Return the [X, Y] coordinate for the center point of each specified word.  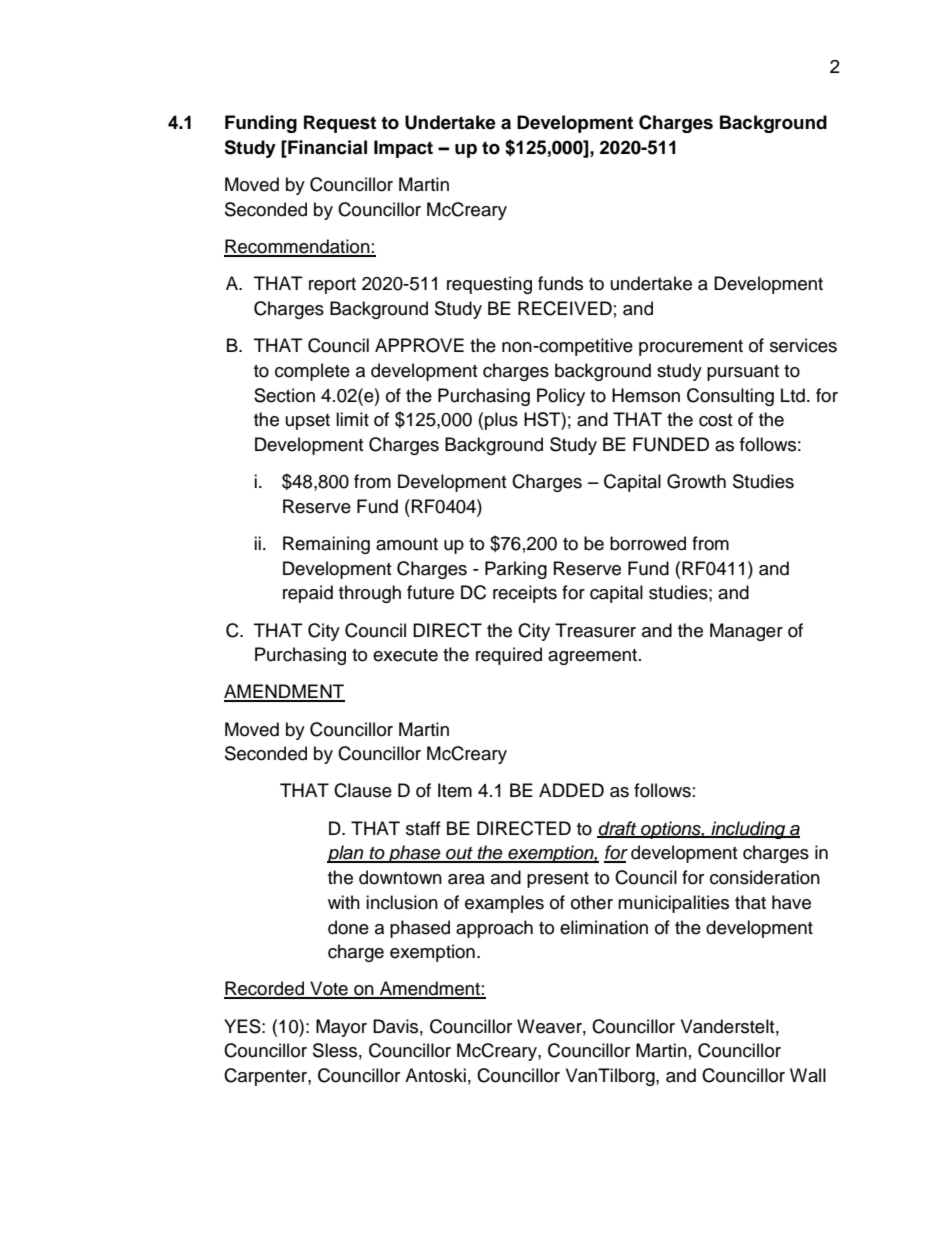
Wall [808, 1075]
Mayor [341, 1028]
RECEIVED [565, 308]
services [803, 345]
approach [494, 929]
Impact [403, 149]
